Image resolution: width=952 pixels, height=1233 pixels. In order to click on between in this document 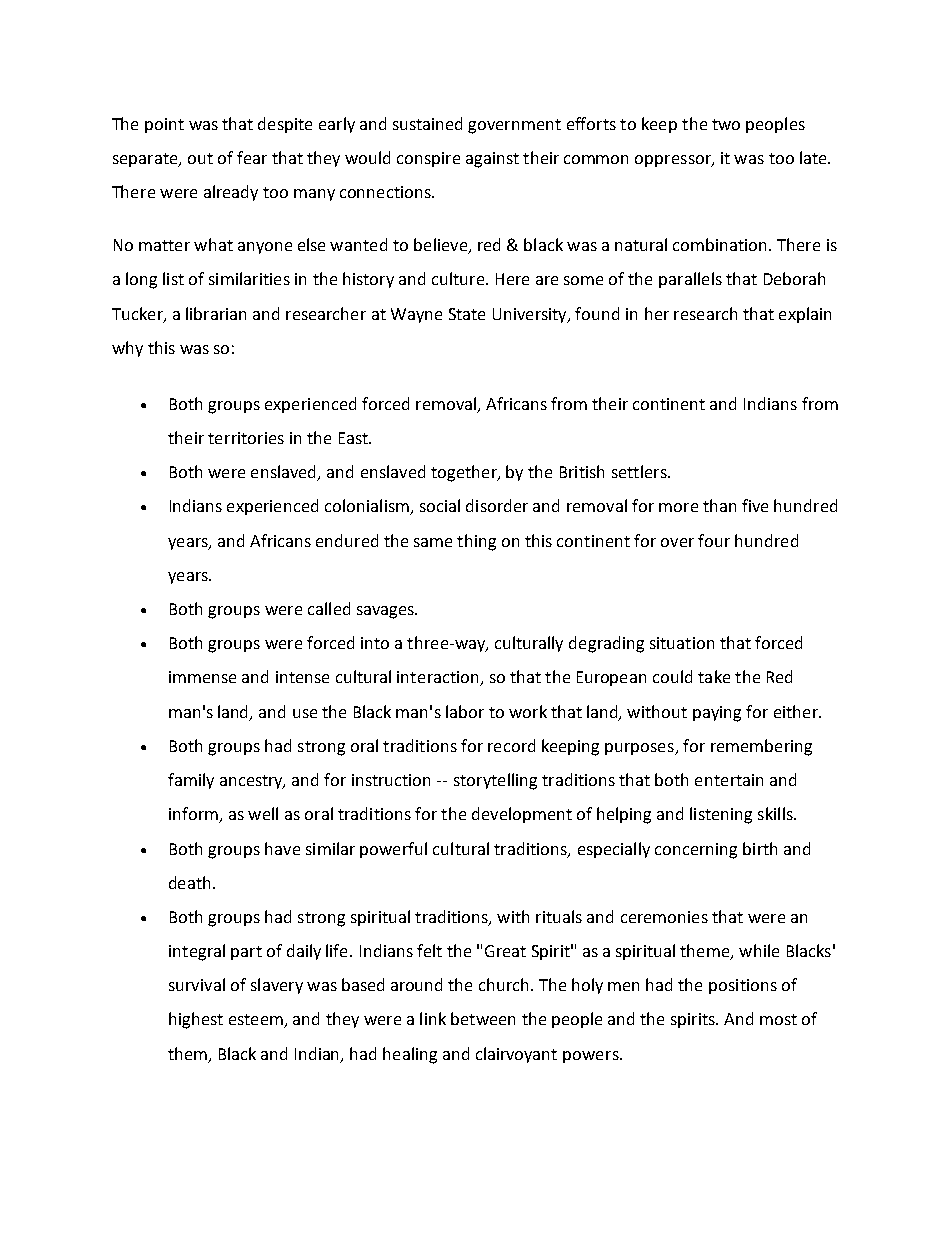, I will do `click(483, 1018)`.
